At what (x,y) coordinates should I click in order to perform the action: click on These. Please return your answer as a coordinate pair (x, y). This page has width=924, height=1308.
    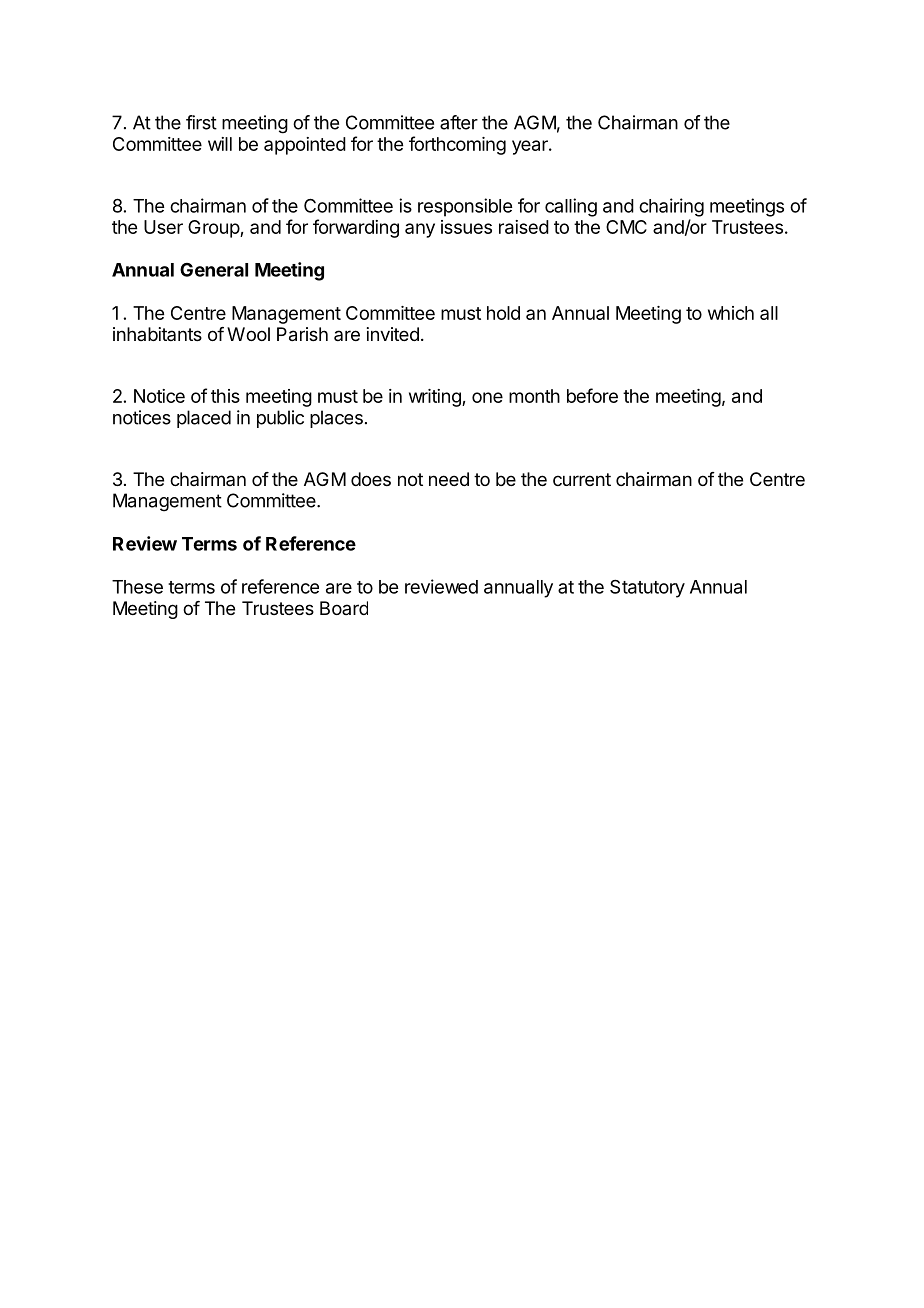
    Looking at the image, I should click on (137, 587).
